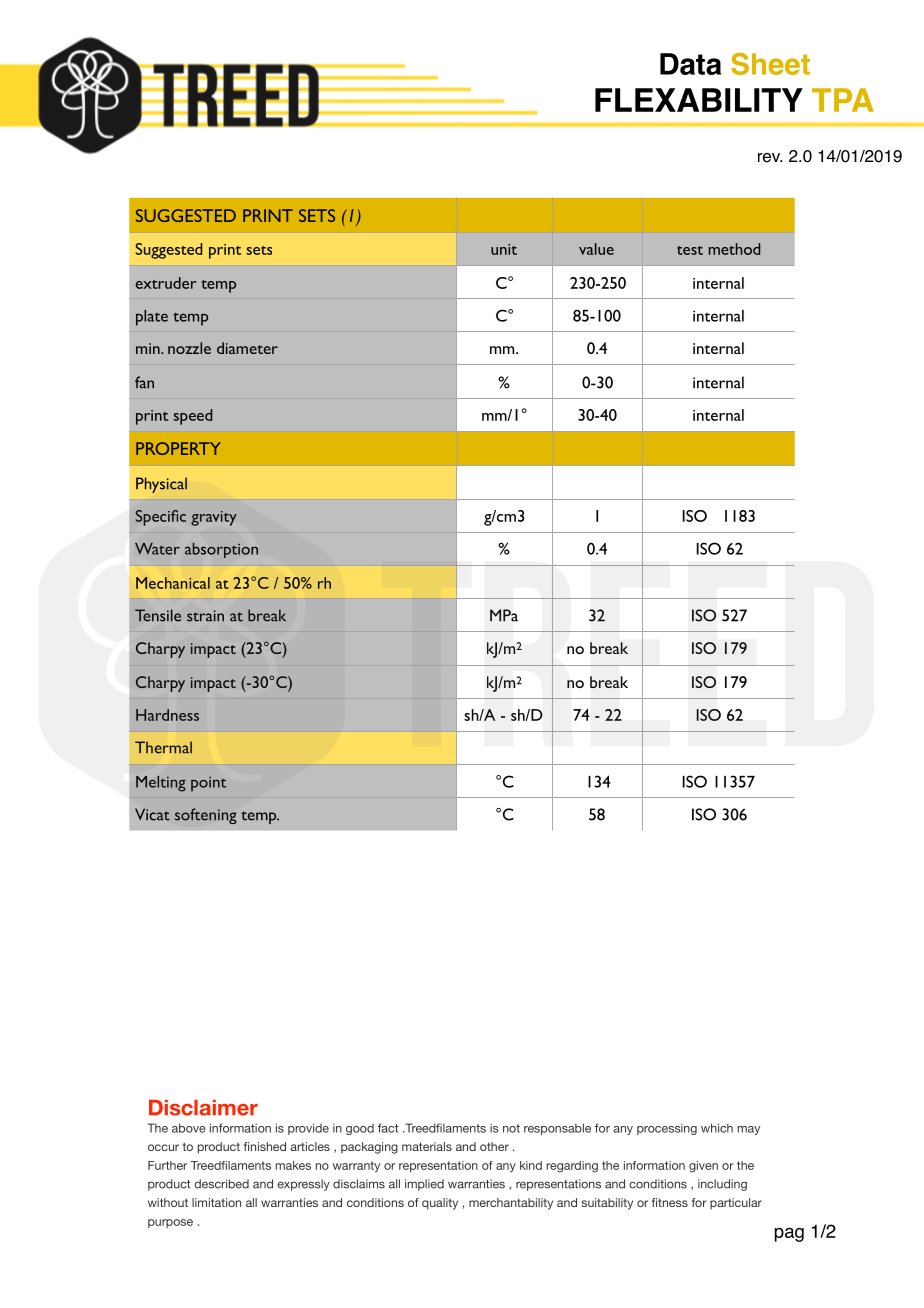  What do you see at coordinates (770, 64) in the screenshot?
I see `Sheet` at bounding box center [770, 64].
